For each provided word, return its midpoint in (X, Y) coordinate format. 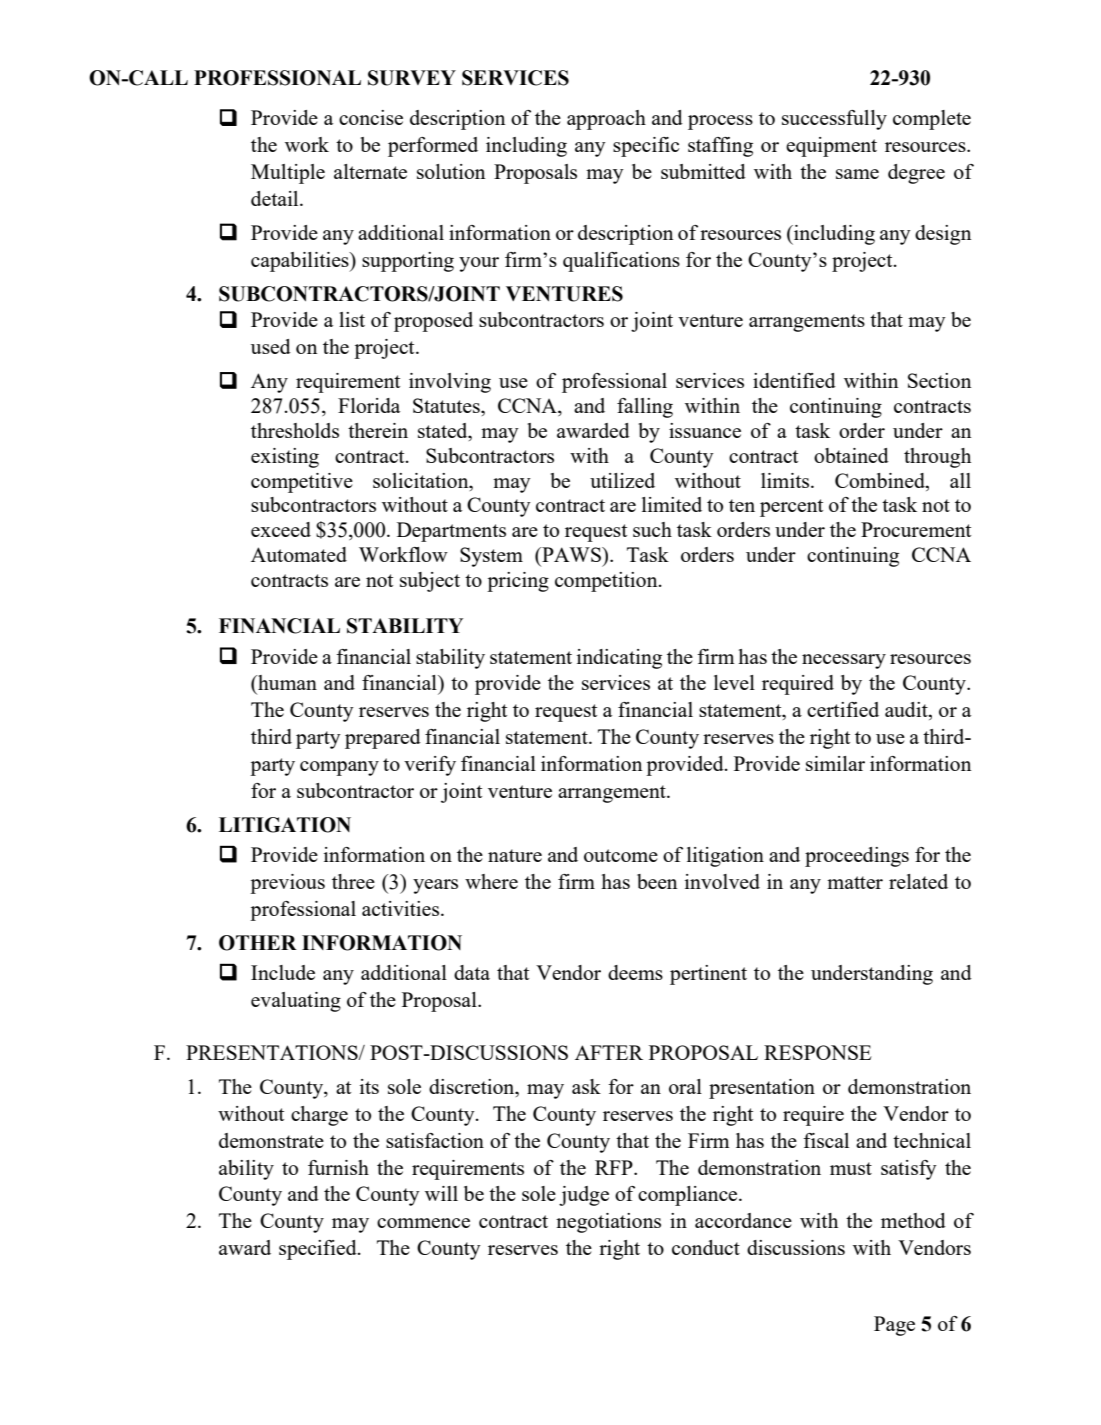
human (286, 682)
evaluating (296, 1002)
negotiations (608, 1223)
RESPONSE (818, 1052)
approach (606, 120)
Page (894, 1326)
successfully (834, 120)
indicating (619, 659)
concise (371, 117)
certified (843, 709)
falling (645, 408)
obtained (851, 455)
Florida (369, 405)
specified (319, 1250)
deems (635, 972)
